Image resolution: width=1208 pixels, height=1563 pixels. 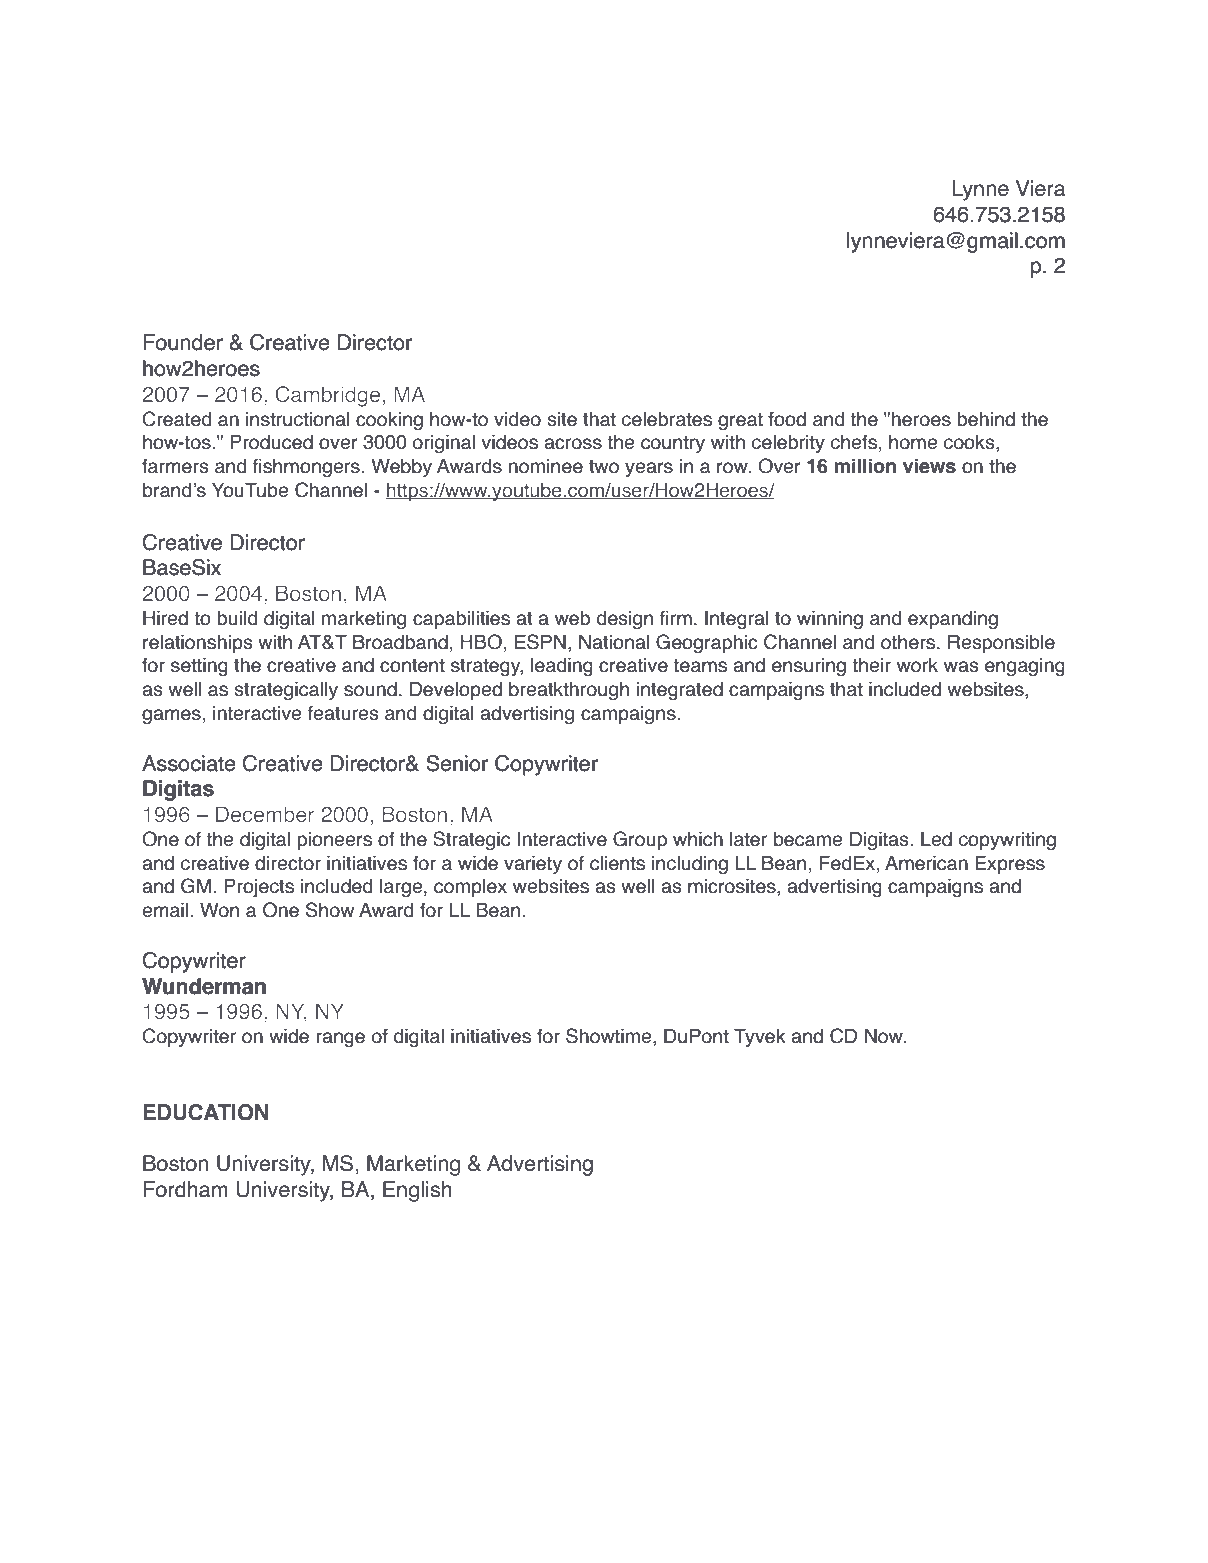 What do you see at coordinates (457, 763) in the document?
I see `Senior` at bounding box center [457, 763].
